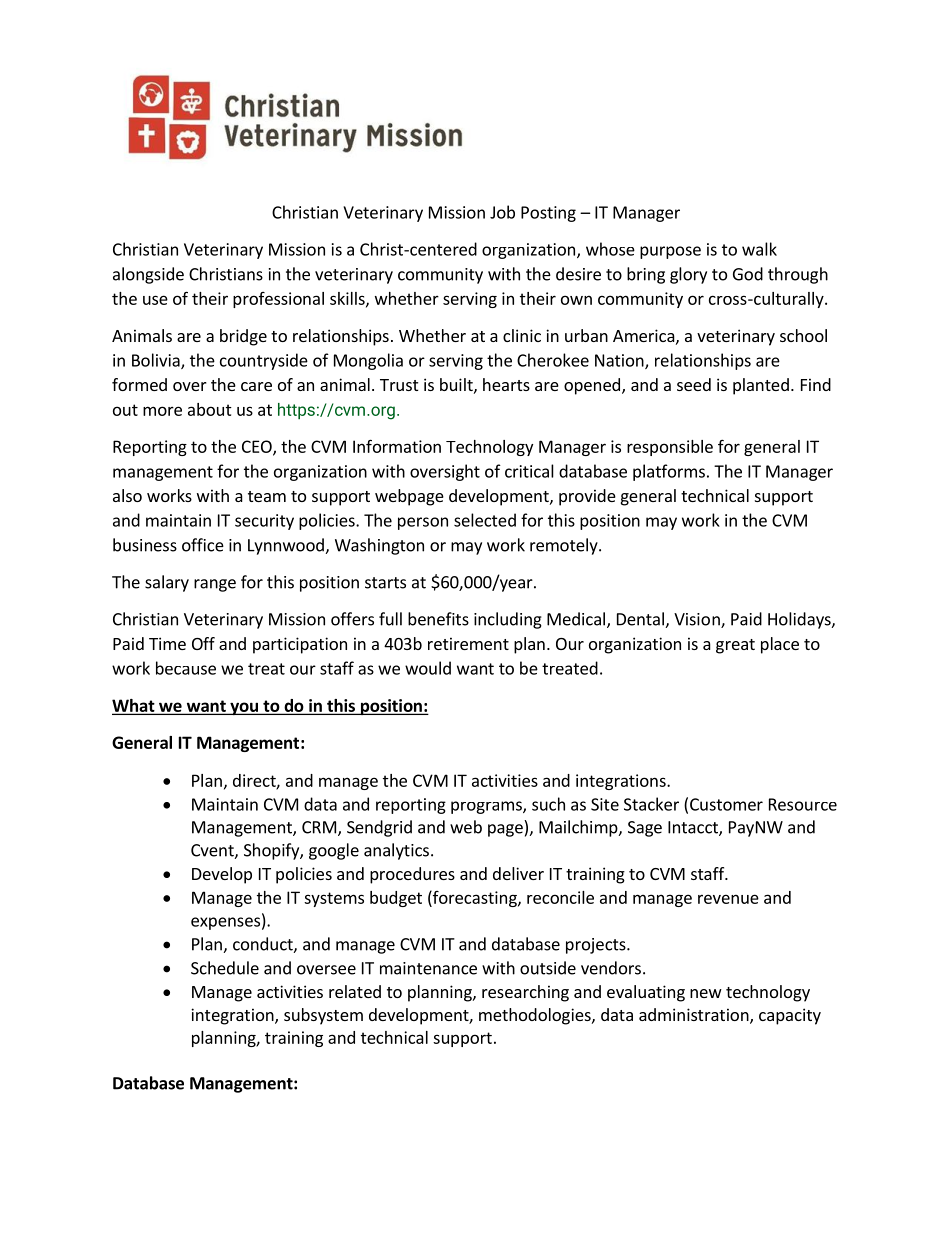  Describe the element at coordinates (148, 275) in the image. I see `alongside` at that location.
